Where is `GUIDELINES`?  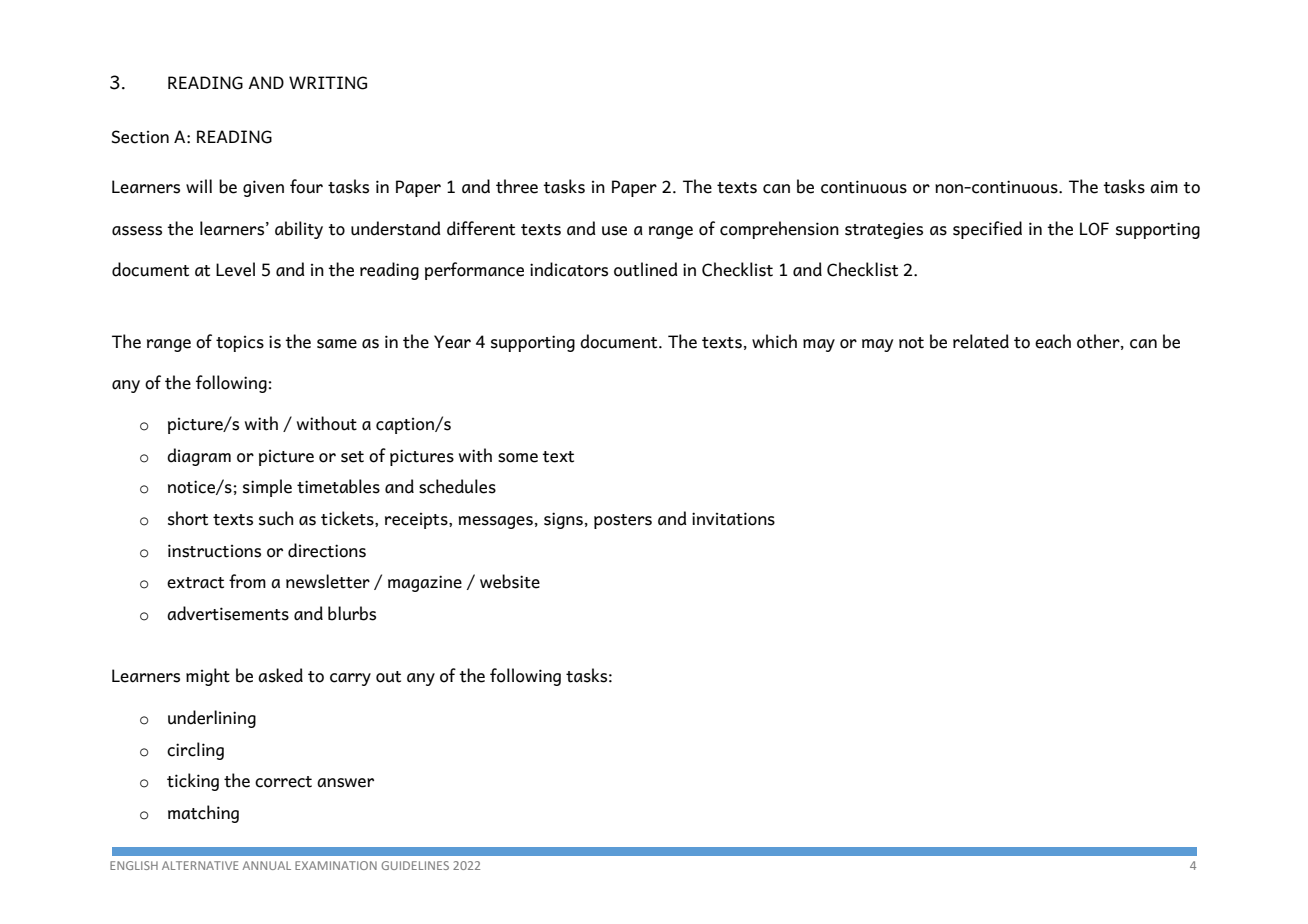
GUIDELINES is located at coordinates (415, 865).
